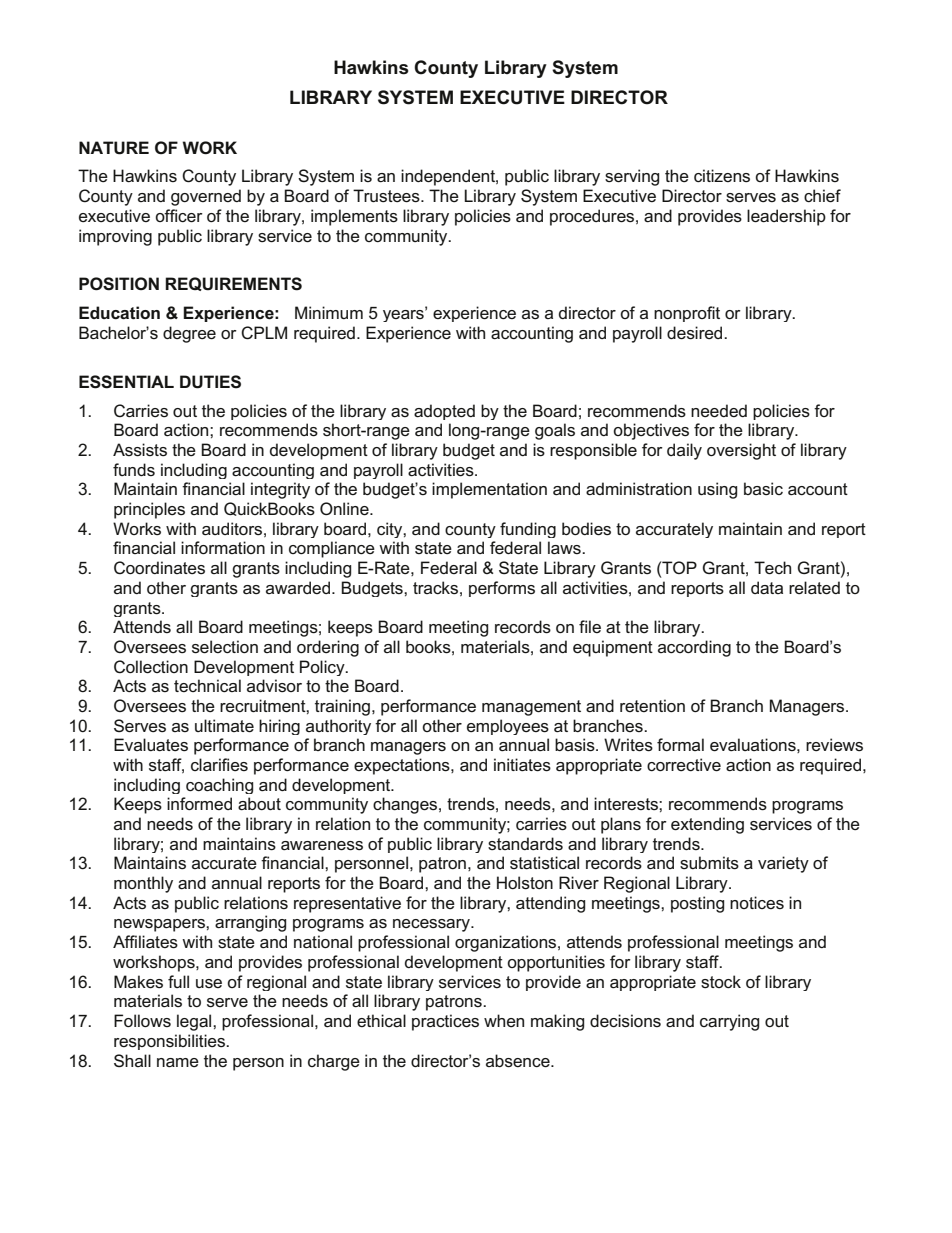 Image resolution: width=952 pixels, height=1233 pixels. Describe the element at coordinates (444, 412) in the screenshot. I see `adopted` at that location.
